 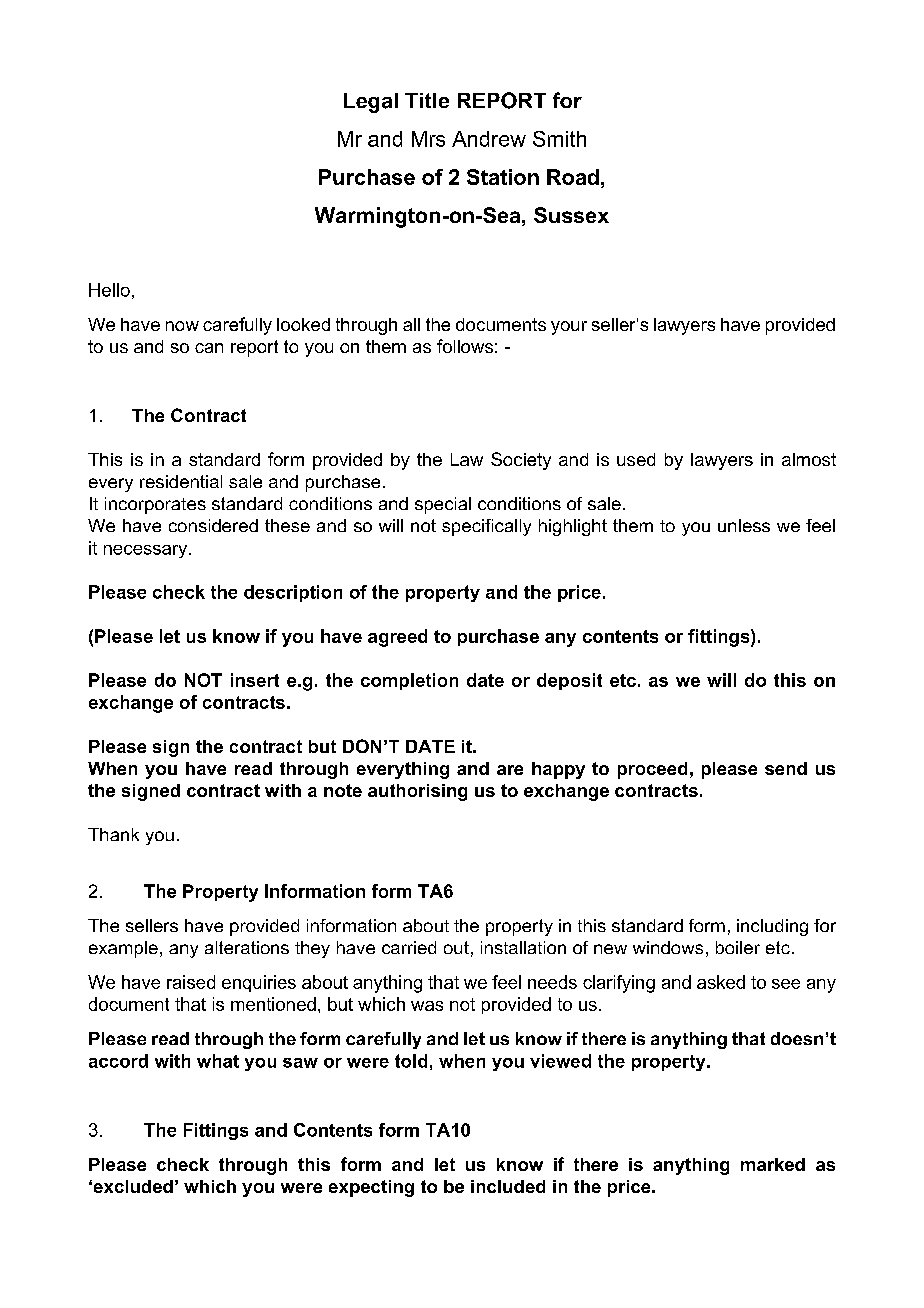 I want to click on unless, so click(x=744, y=525).
